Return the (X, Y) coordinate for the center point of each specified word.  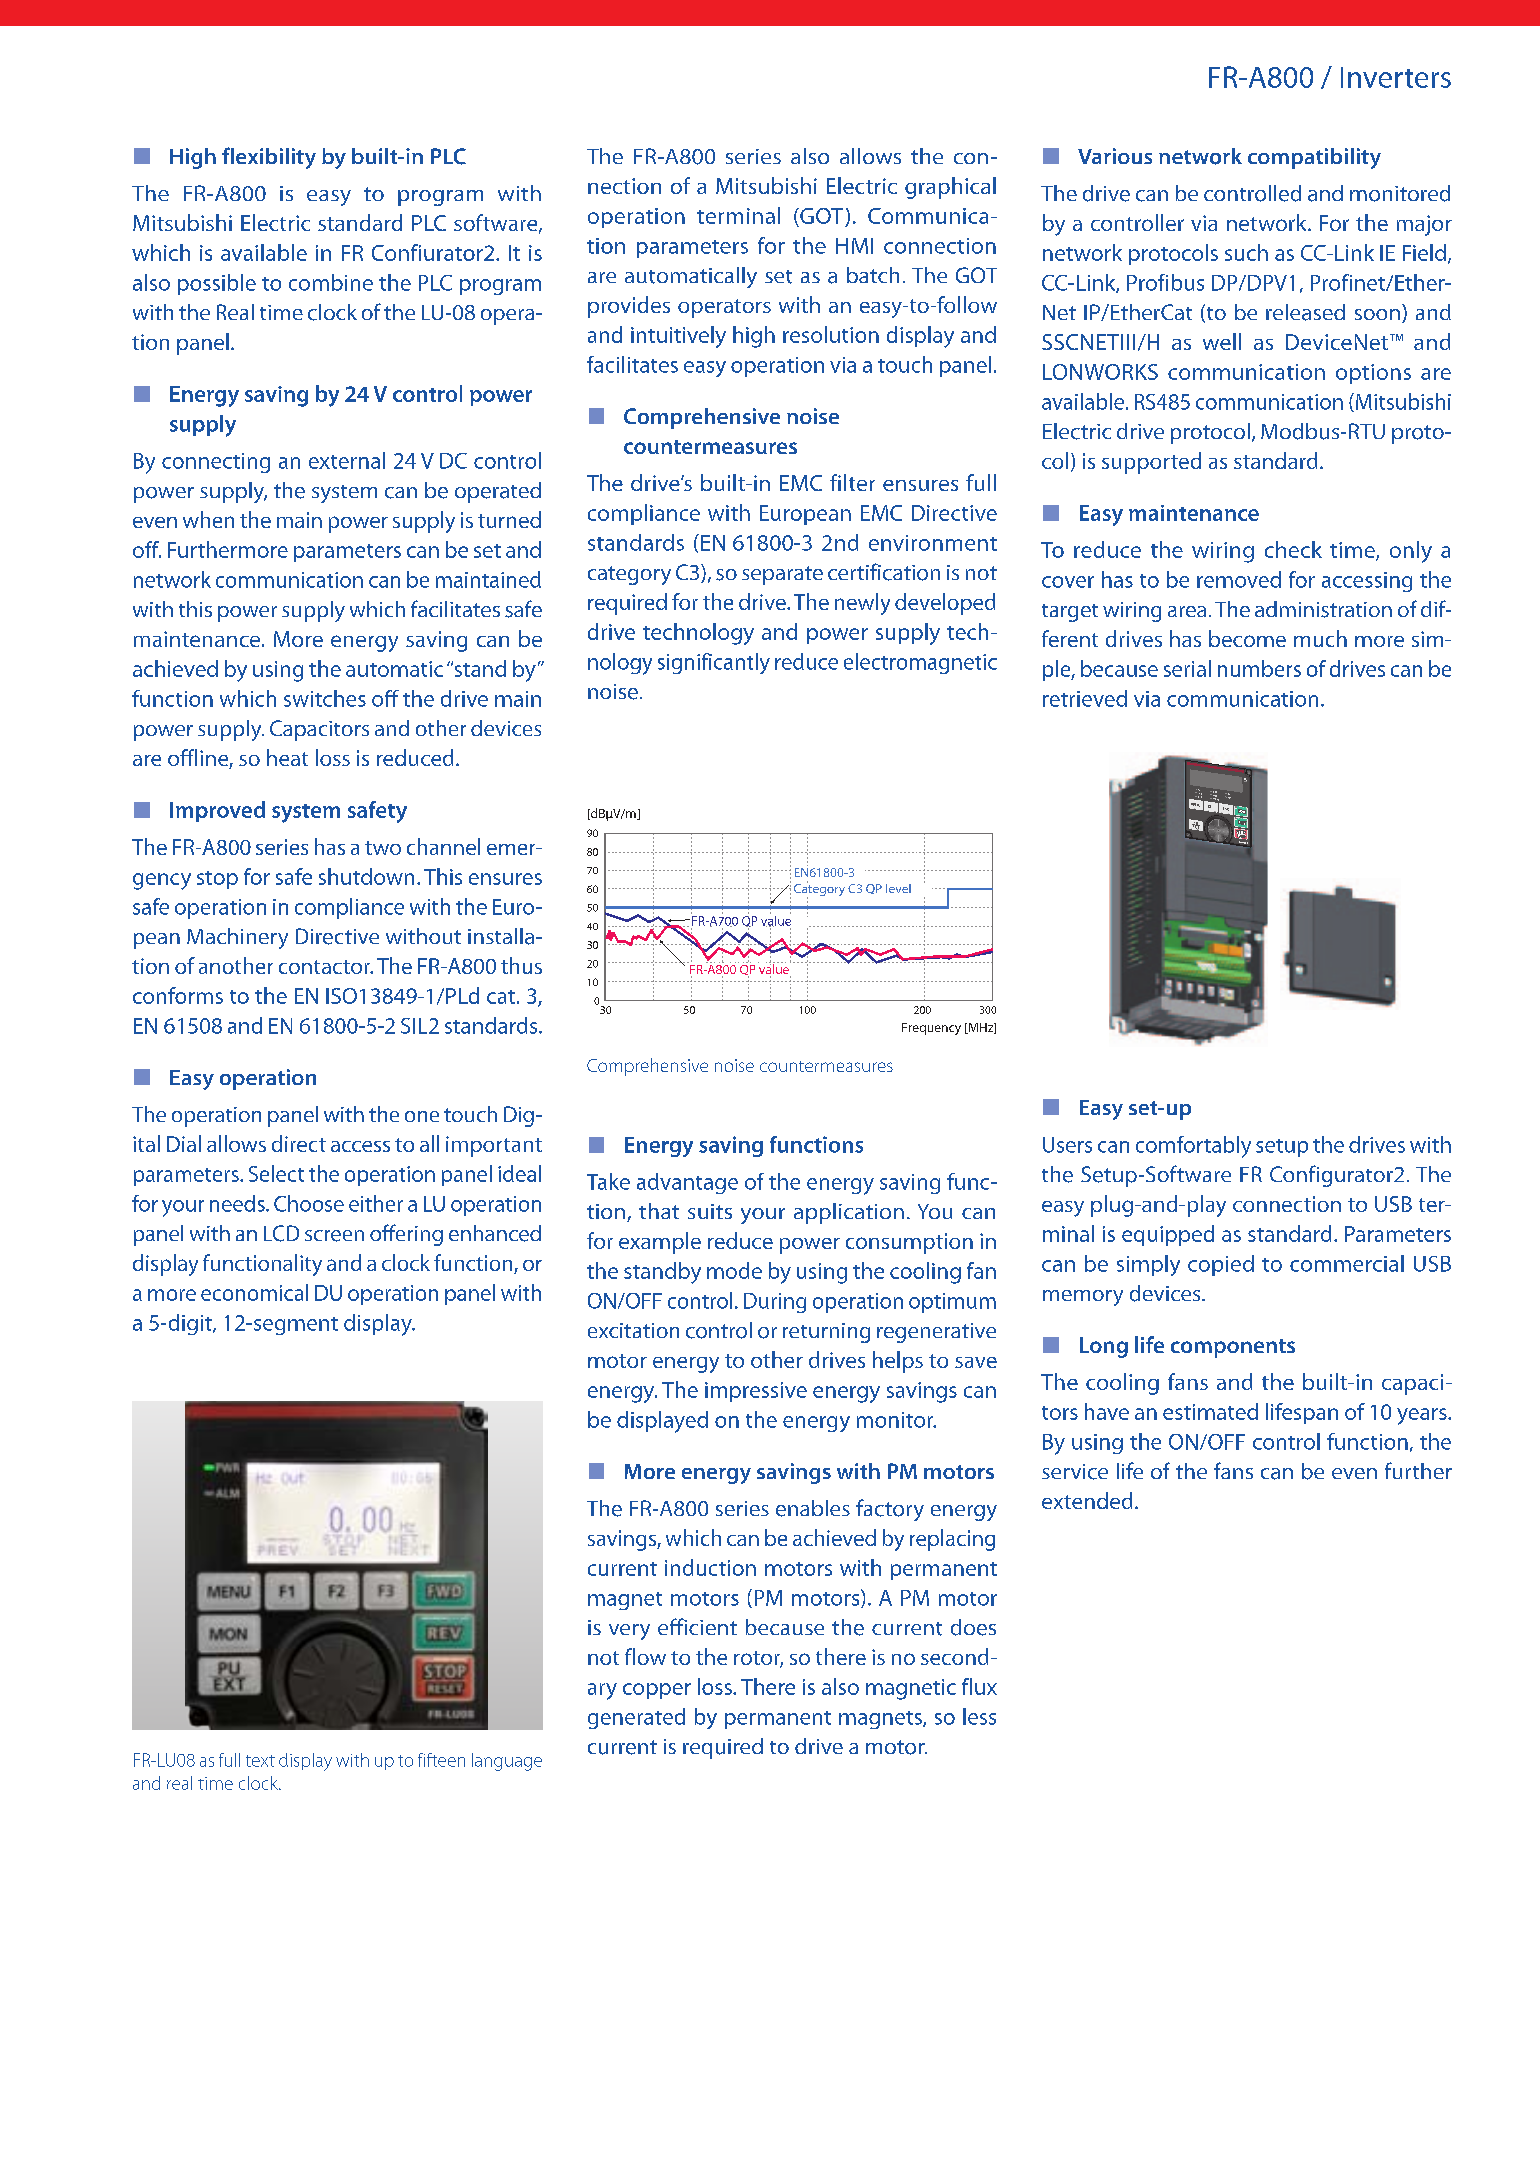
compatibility (1314, 158)
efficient (697, 1626)
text (260, 1761)
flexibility (269, 158)
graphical (950, 188)
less (979, 1716)
